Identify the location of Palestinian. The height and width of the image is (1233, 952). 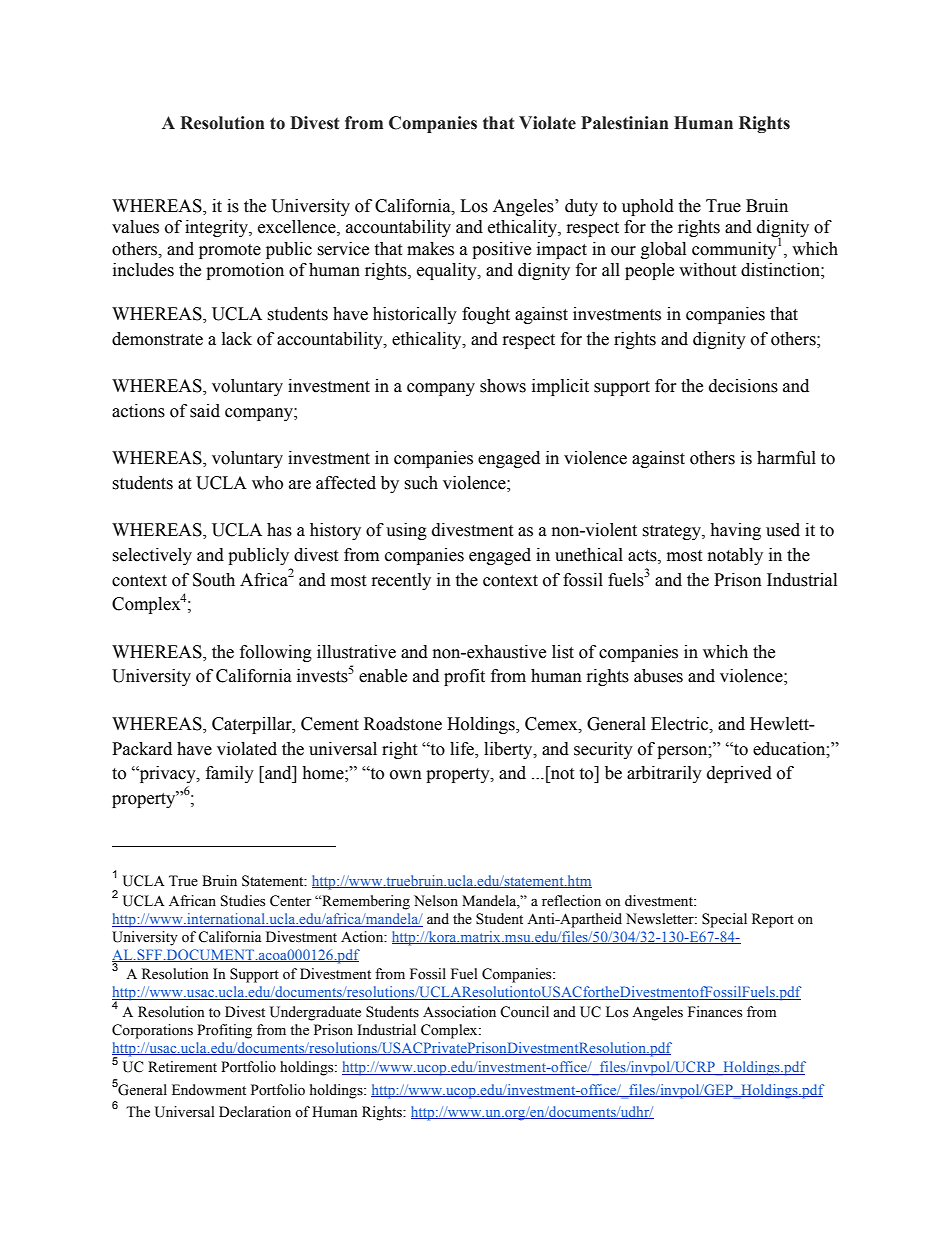
(625, 123).
